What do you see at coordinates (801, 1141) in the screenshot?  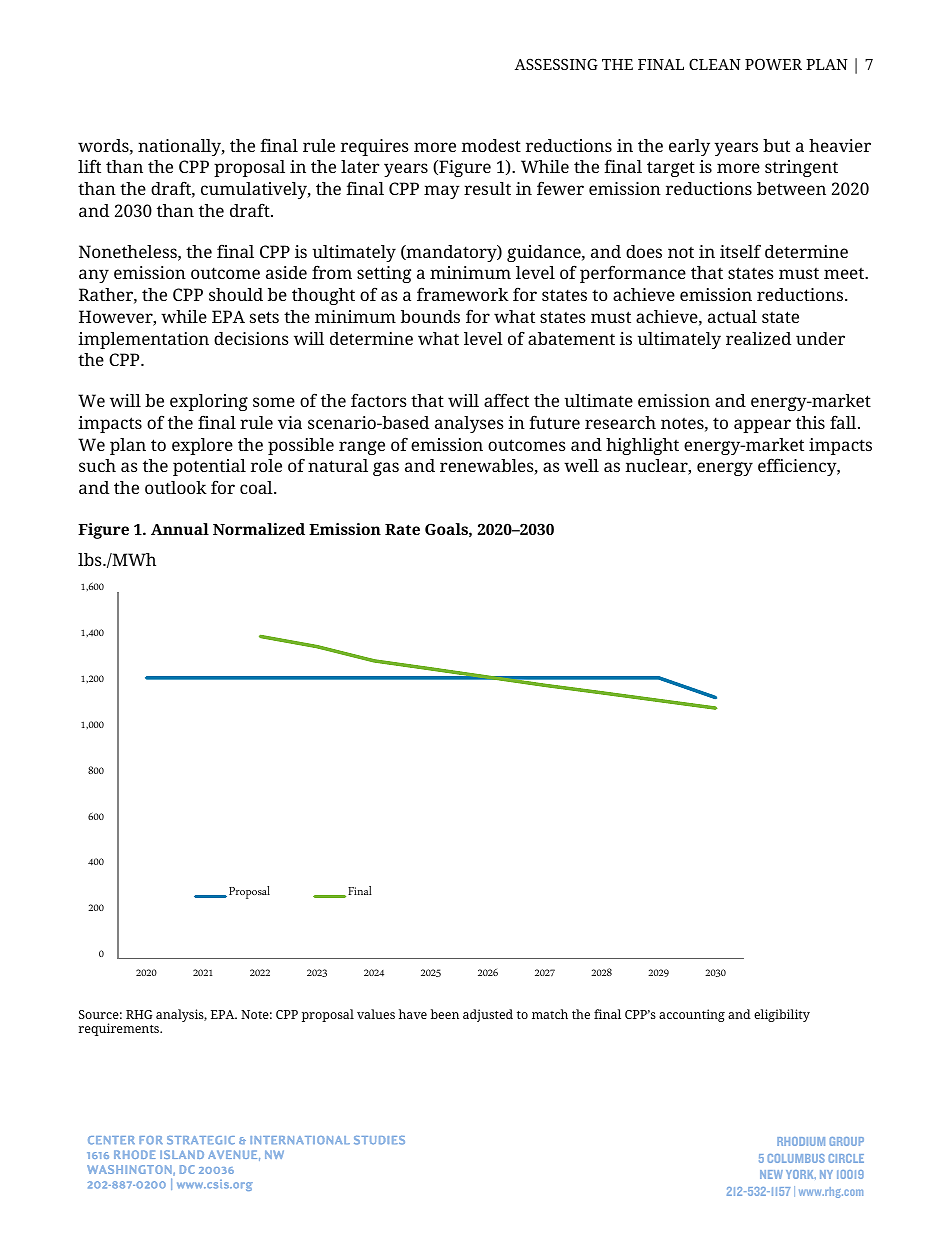 I see `RHODIUM` at bounding box center [801, 1141].
